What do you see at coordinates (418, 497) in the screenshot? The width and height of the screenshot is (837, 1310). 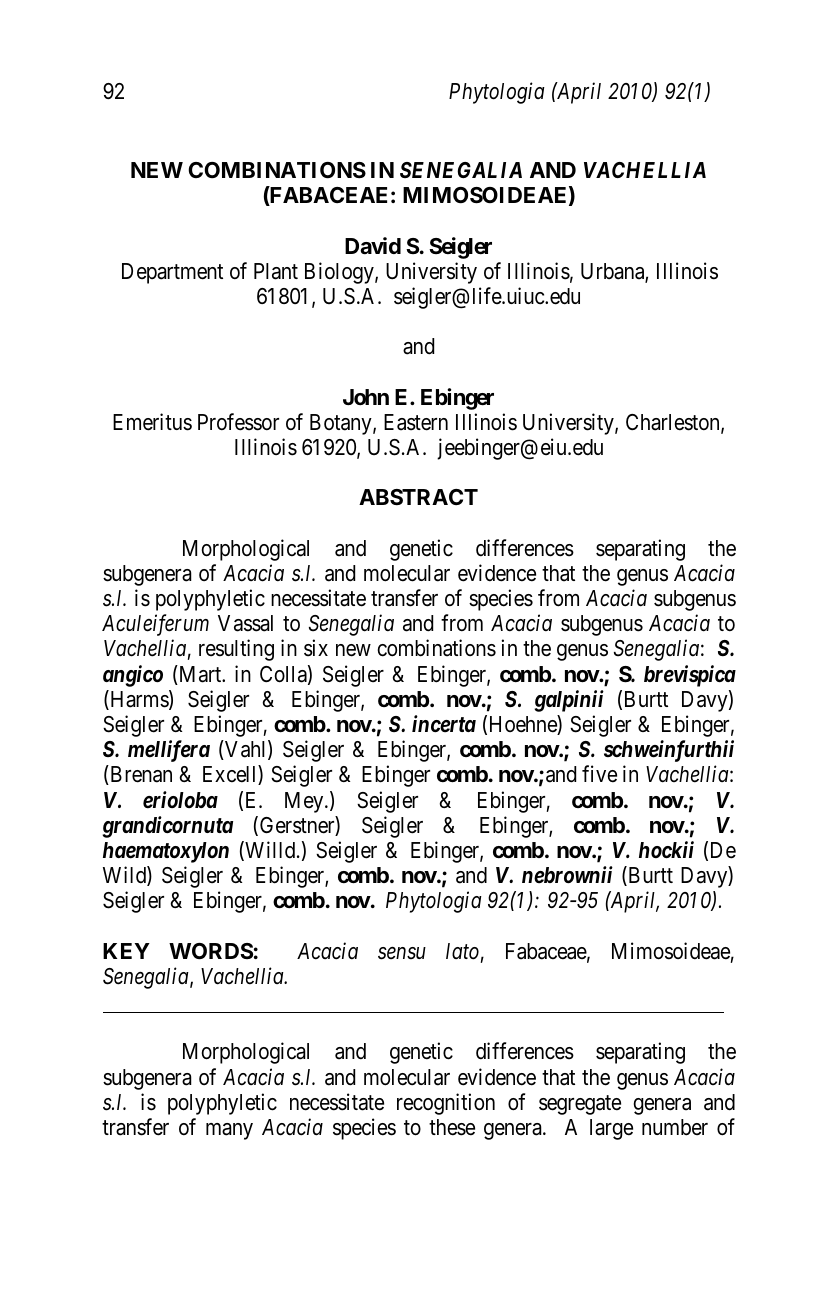 I see `ABSTRACT` at bounding box center [418, 497].
